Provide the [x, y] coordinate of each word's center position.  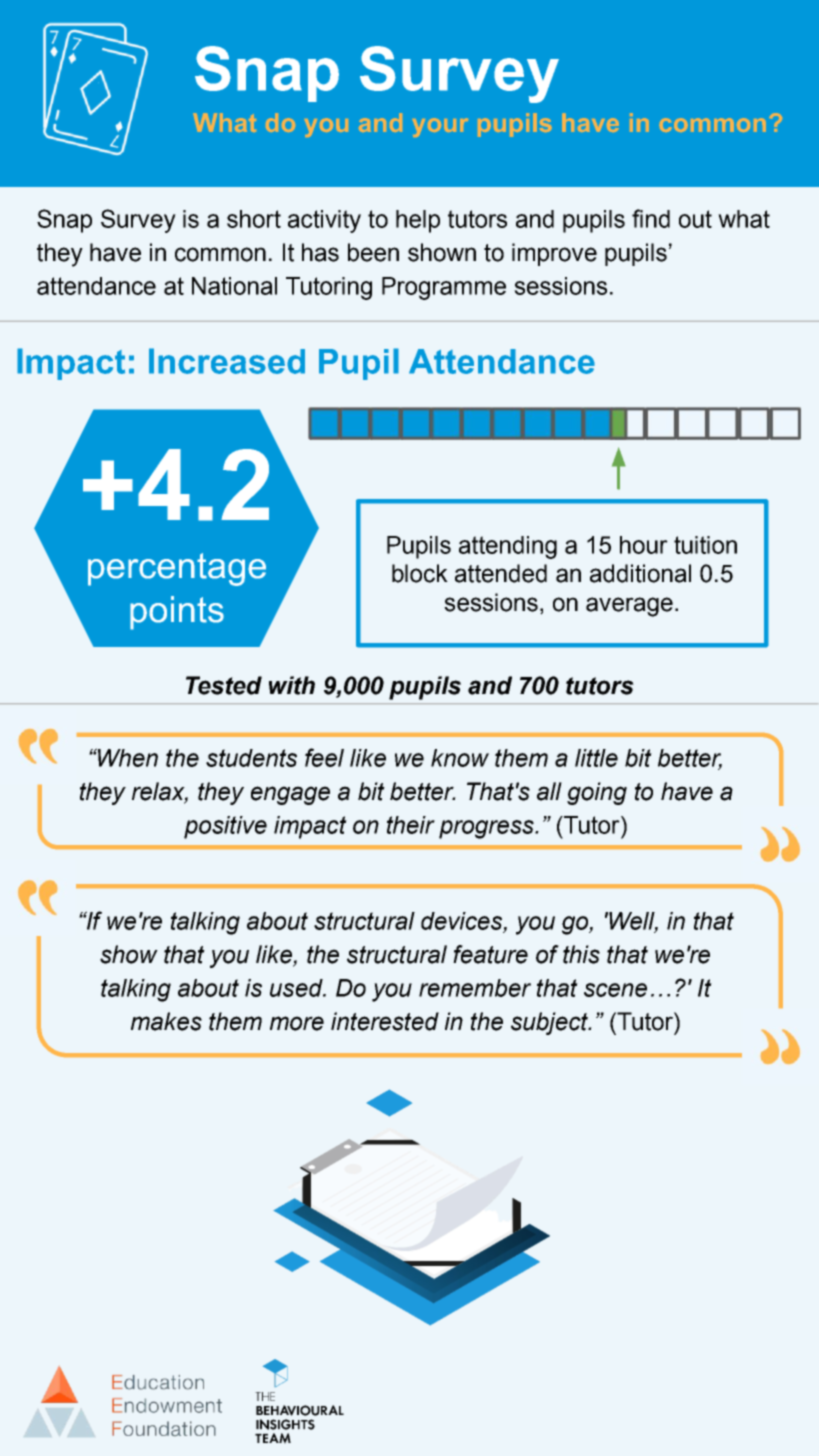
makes [166, 1021]
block [420, 573]
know [460, 758]
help [418, 221]
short [254, 219]
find [651, 218]
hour [644, 545]
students [251, 758]
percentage [177, 569]
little [596, 758]
